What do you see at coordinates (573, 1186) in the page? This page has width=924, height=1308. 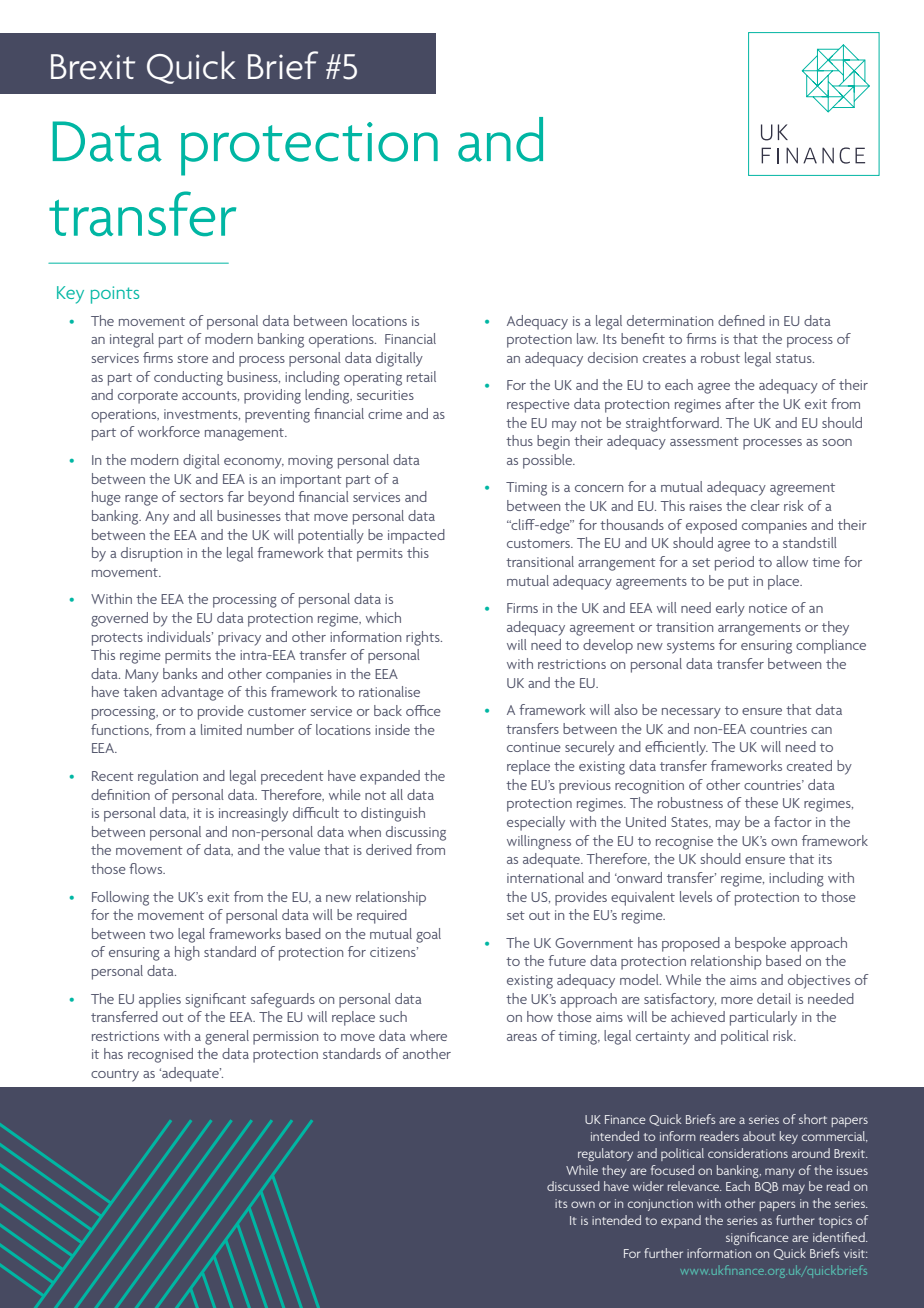 I see `discussed` at bounding box center [573, 1186].
